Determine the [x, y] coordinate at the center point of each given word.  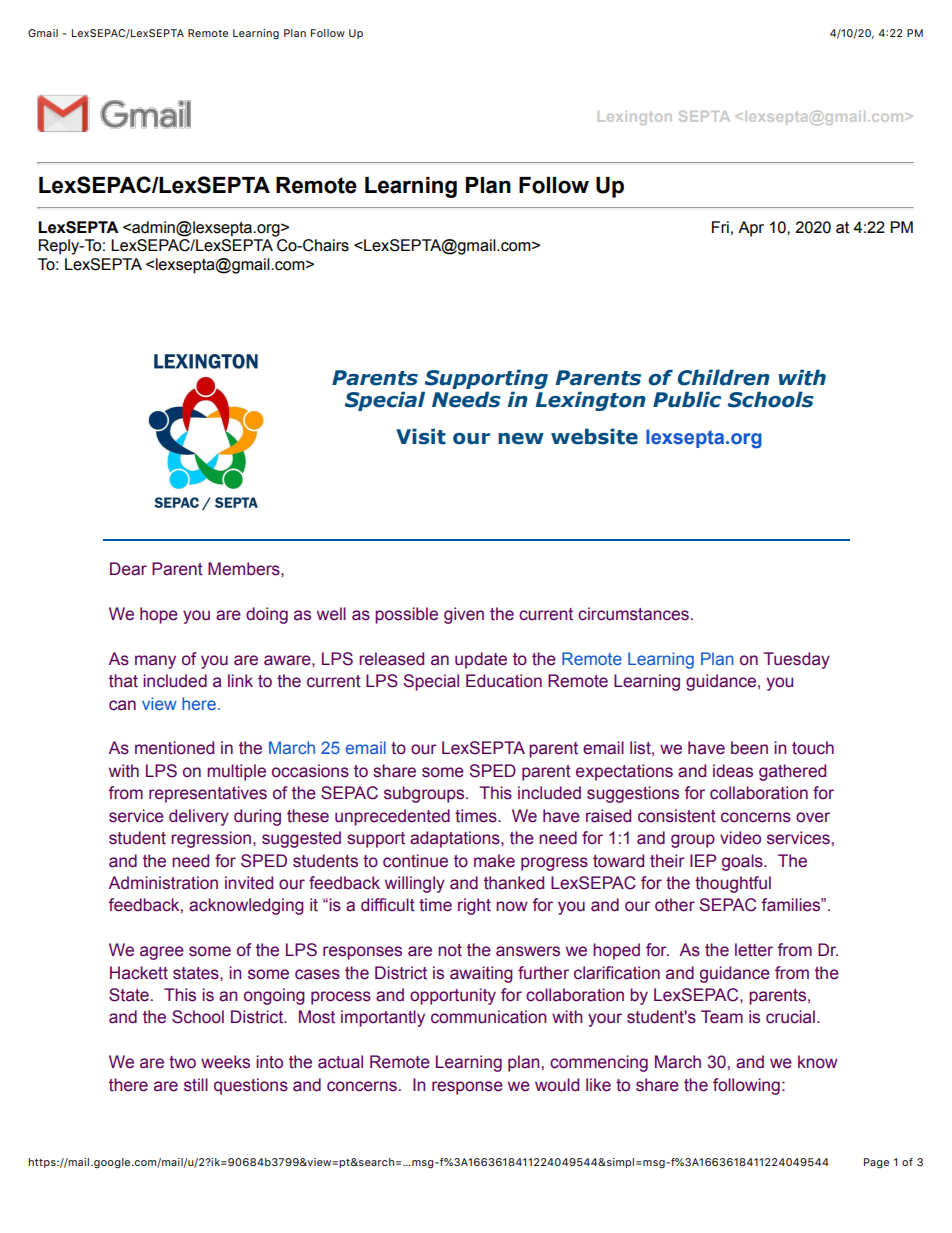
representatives [208, 794]
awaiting [481, 974]
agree [162, 953]
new [521, 439]
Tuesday [796, 660]
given [464, 615]
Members [245, 569]
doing [267, 615]
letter [754, 950]
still [196, 1085]
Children [724, 377]
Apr [751, 229]
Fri [720, 227]
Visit [421, 436]
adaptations [456, 839]
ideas [733, 771]
